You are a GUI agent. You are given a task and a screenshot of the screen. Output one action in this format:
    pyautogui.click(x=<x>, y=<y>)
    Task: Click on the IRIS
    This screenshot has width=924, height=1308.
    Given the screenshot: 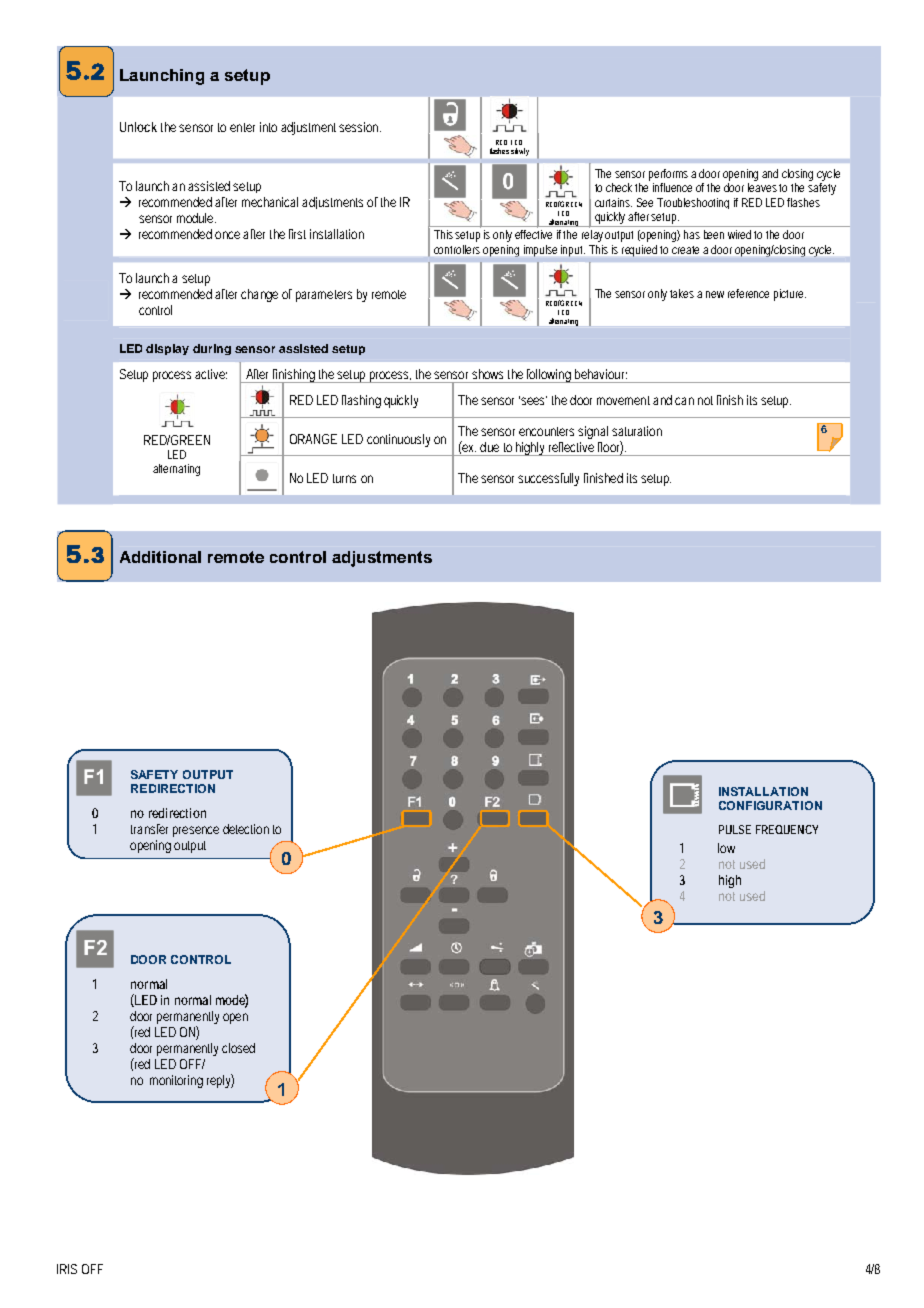 What is the action you would take?
    pyautogui.click(x=67, y=1269)
